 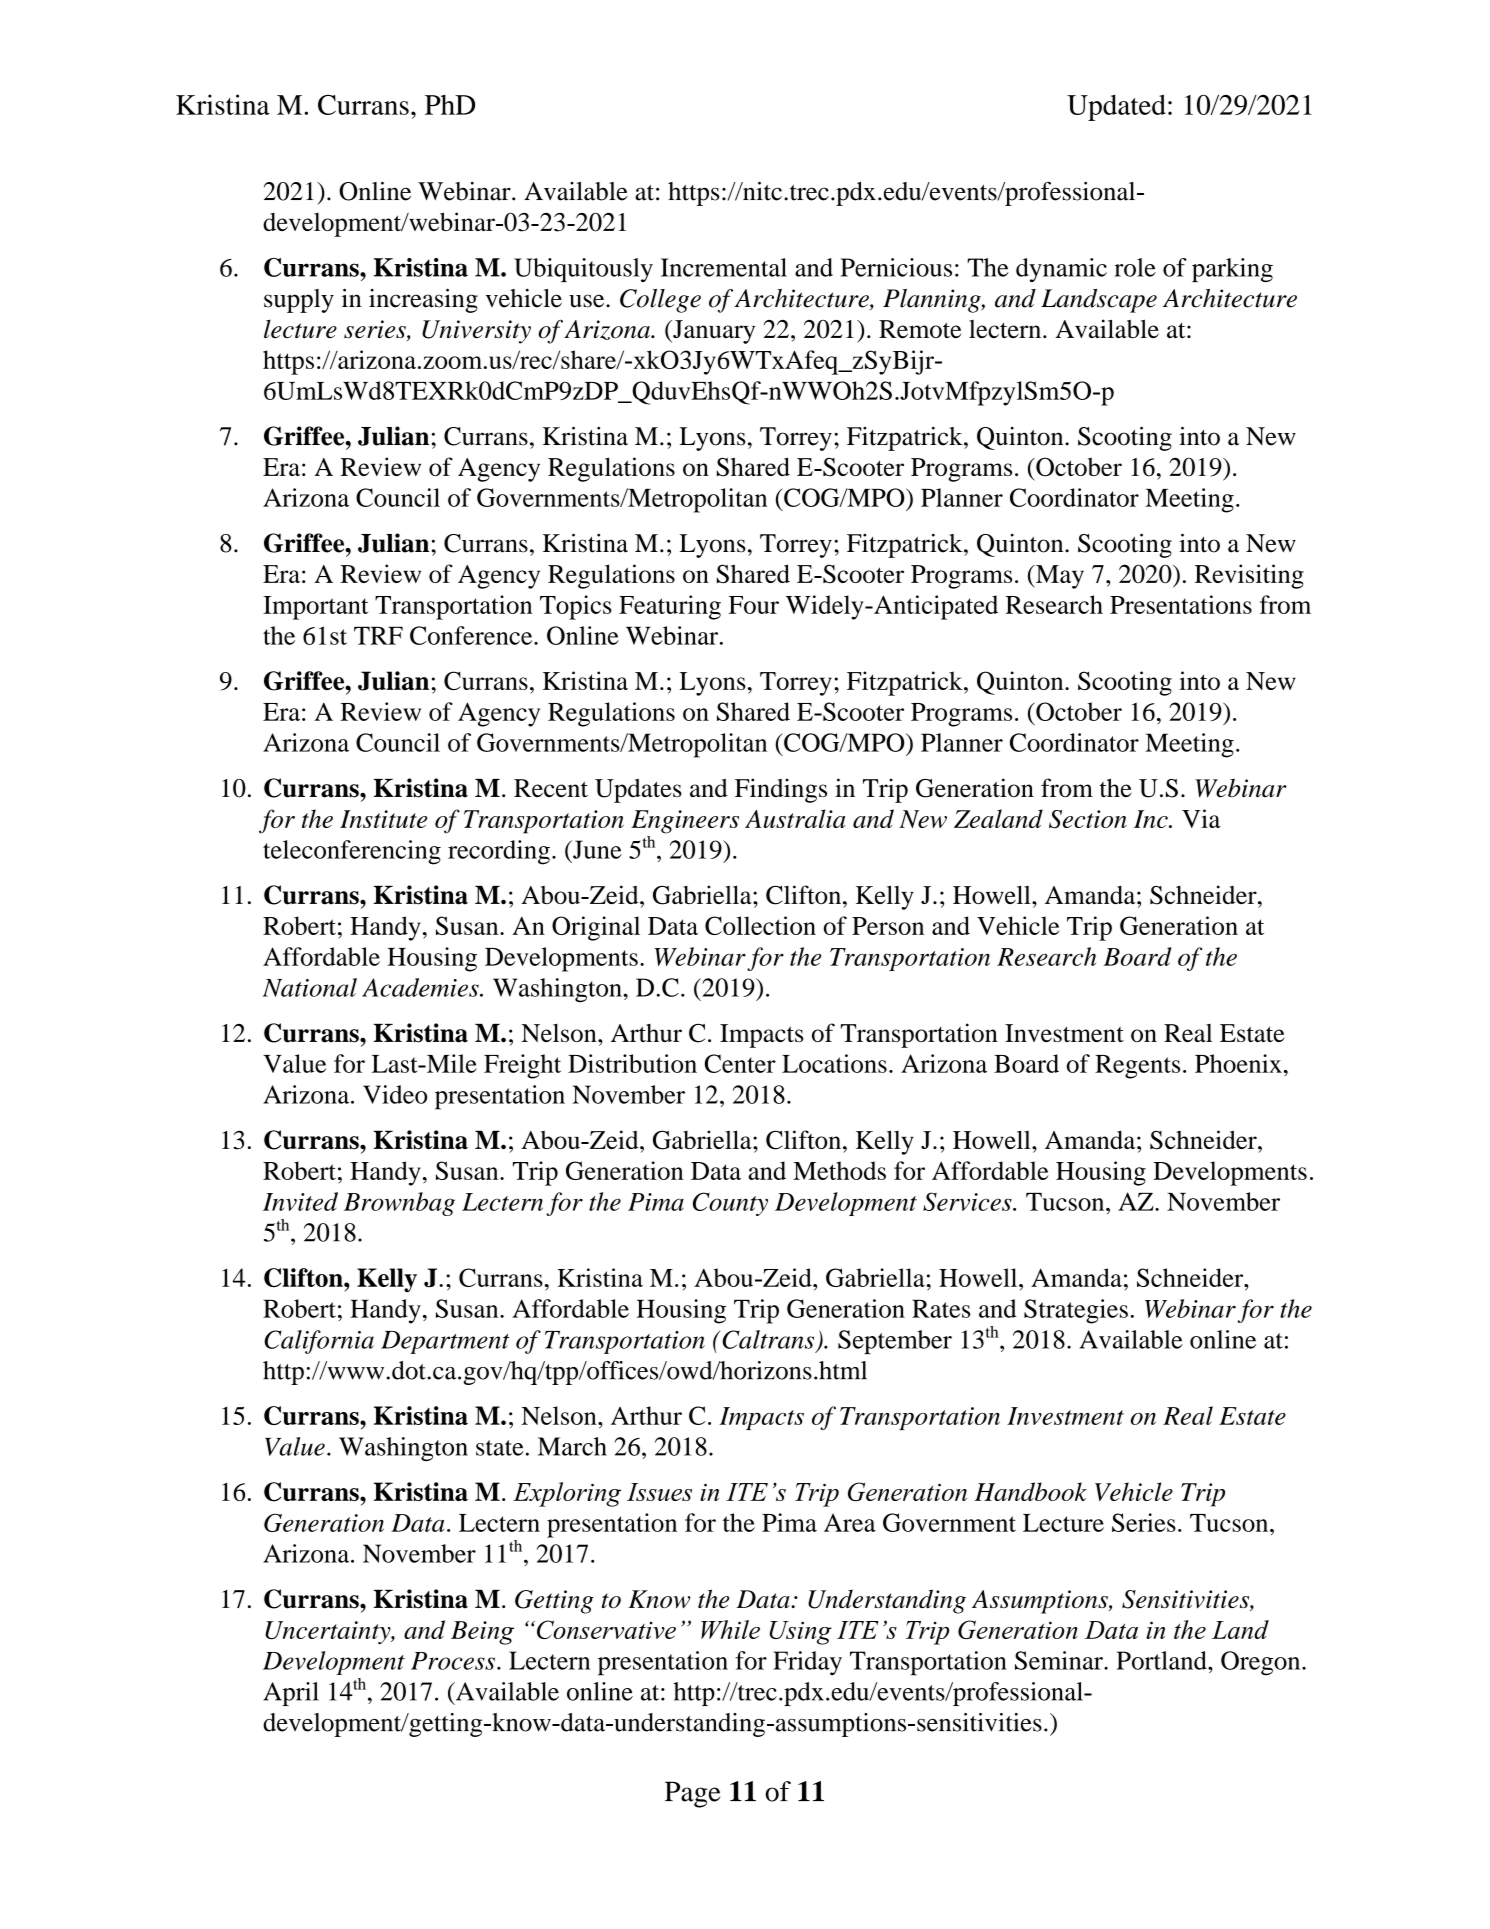 I want to click on Collection, so click(x=760, y=925).
